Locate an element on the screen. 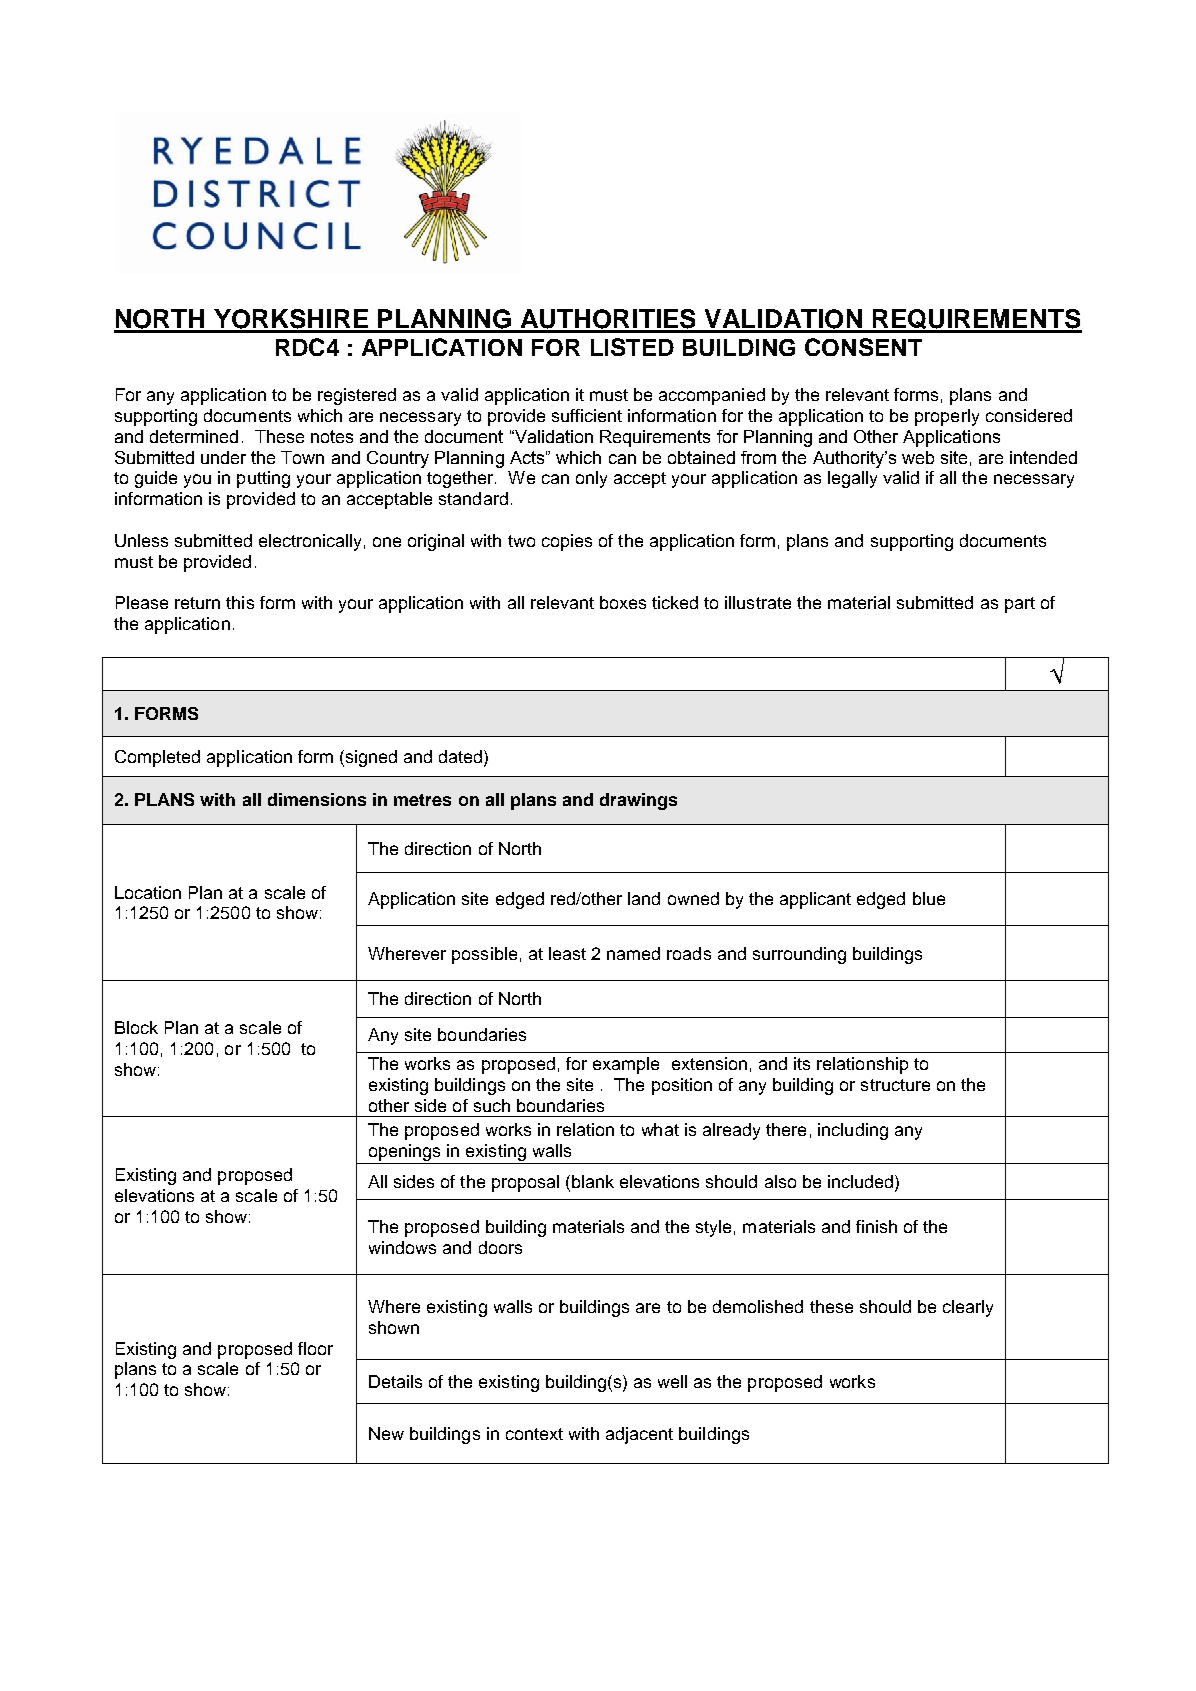 This screenshot has height=1691, width=1196. determined is located at coordinates (194, 436).
